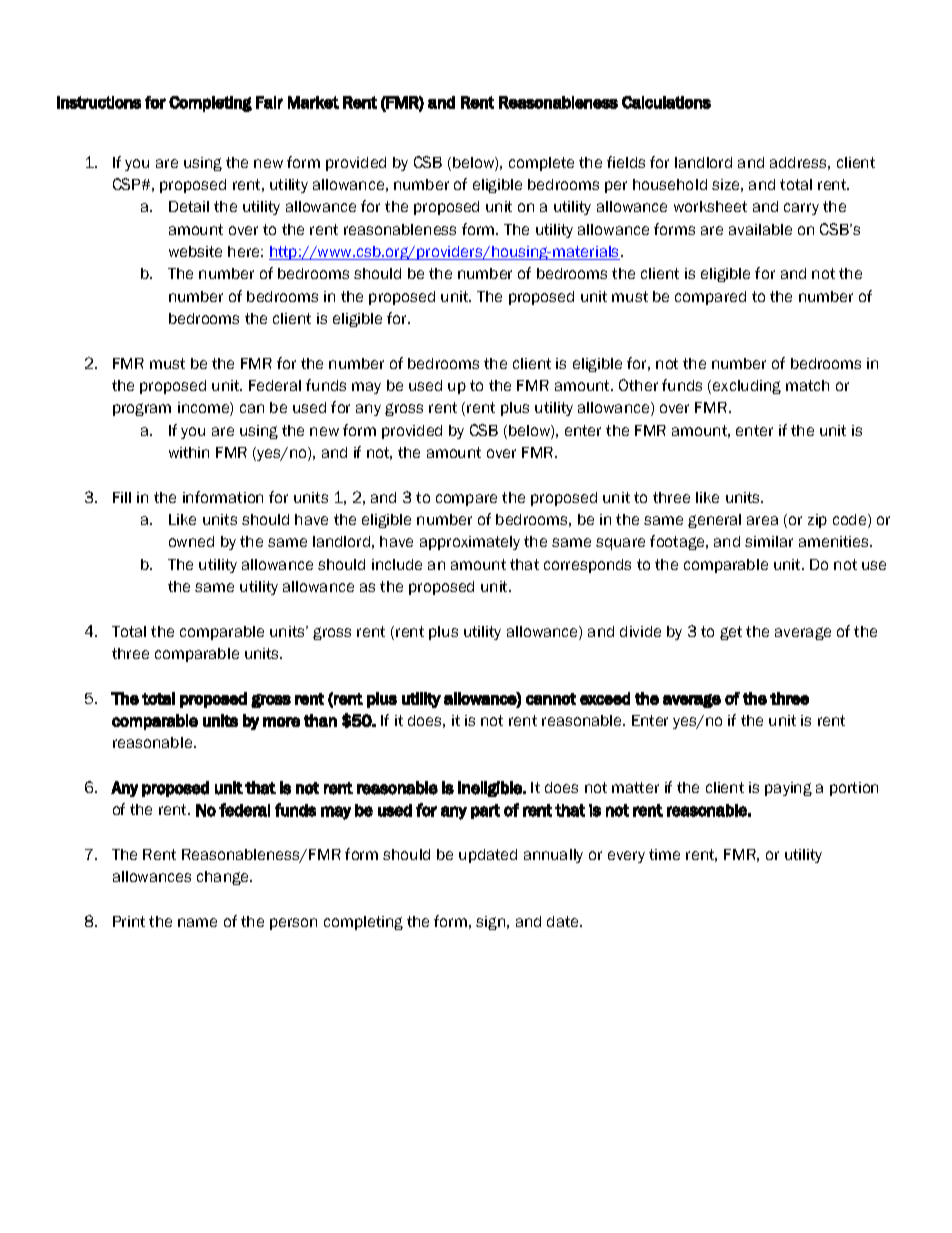 The image size is (952, 1233). I want to click on available, so click(760, 229).
